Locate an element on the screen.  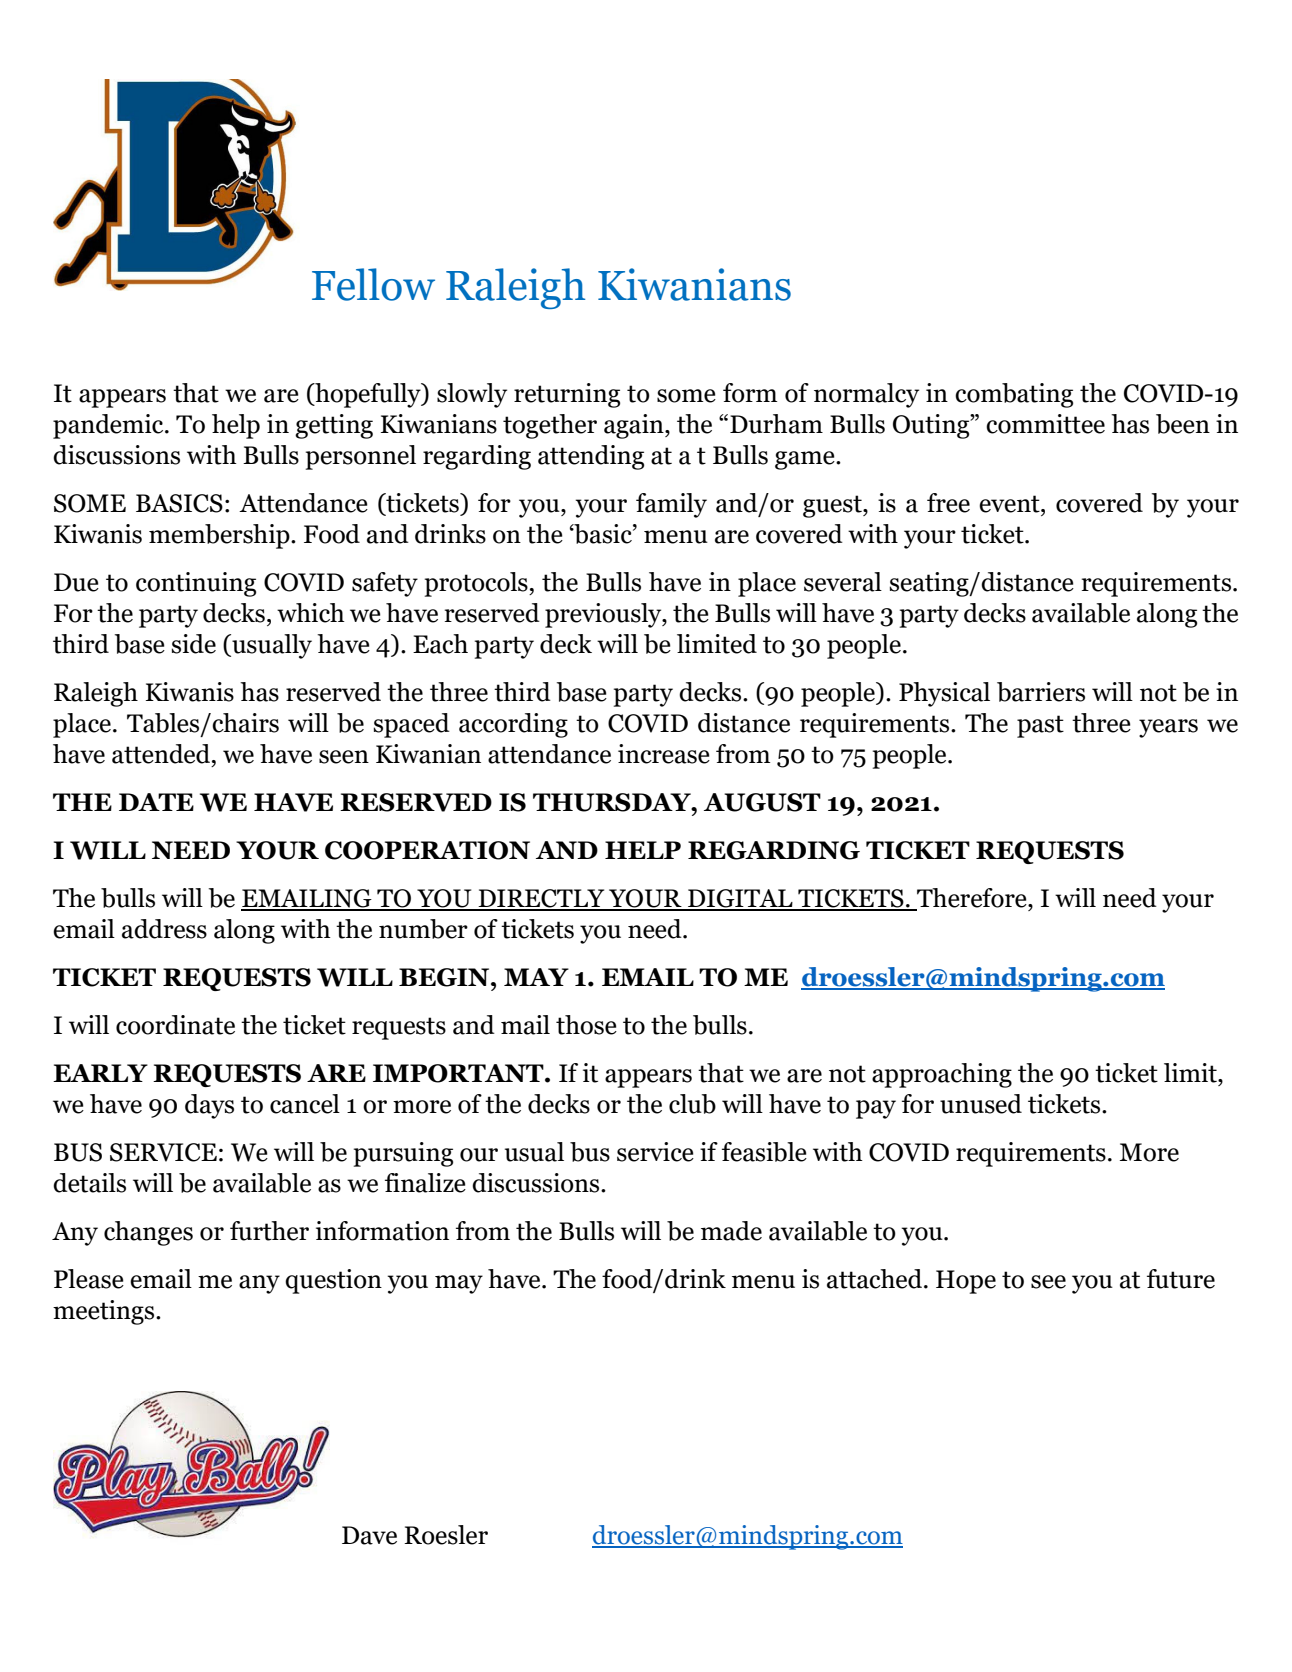
combating is located at coordinates (1014, 395).
